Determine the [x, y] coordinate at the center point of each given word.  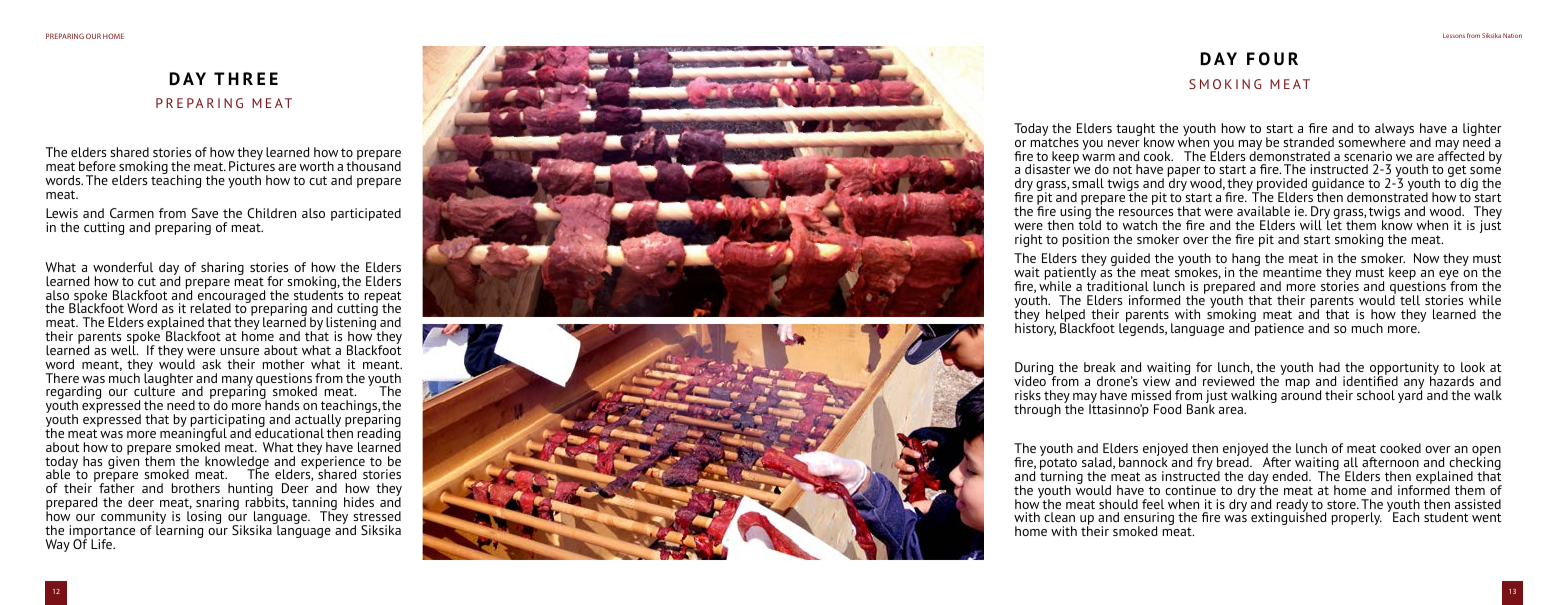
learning [179, 530]
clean [1059, 517]
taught [1135, 131]
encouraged [232, 296]
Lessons [1454, 35]
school [1376, 395]
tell [1410, 300]
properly [1357, 518]
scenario [1368, 156]
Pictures [252, 165]
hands [282, 405]
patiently [1070, 275]
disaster [1048, 169]
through [1037, 410]
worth [316, 166]
